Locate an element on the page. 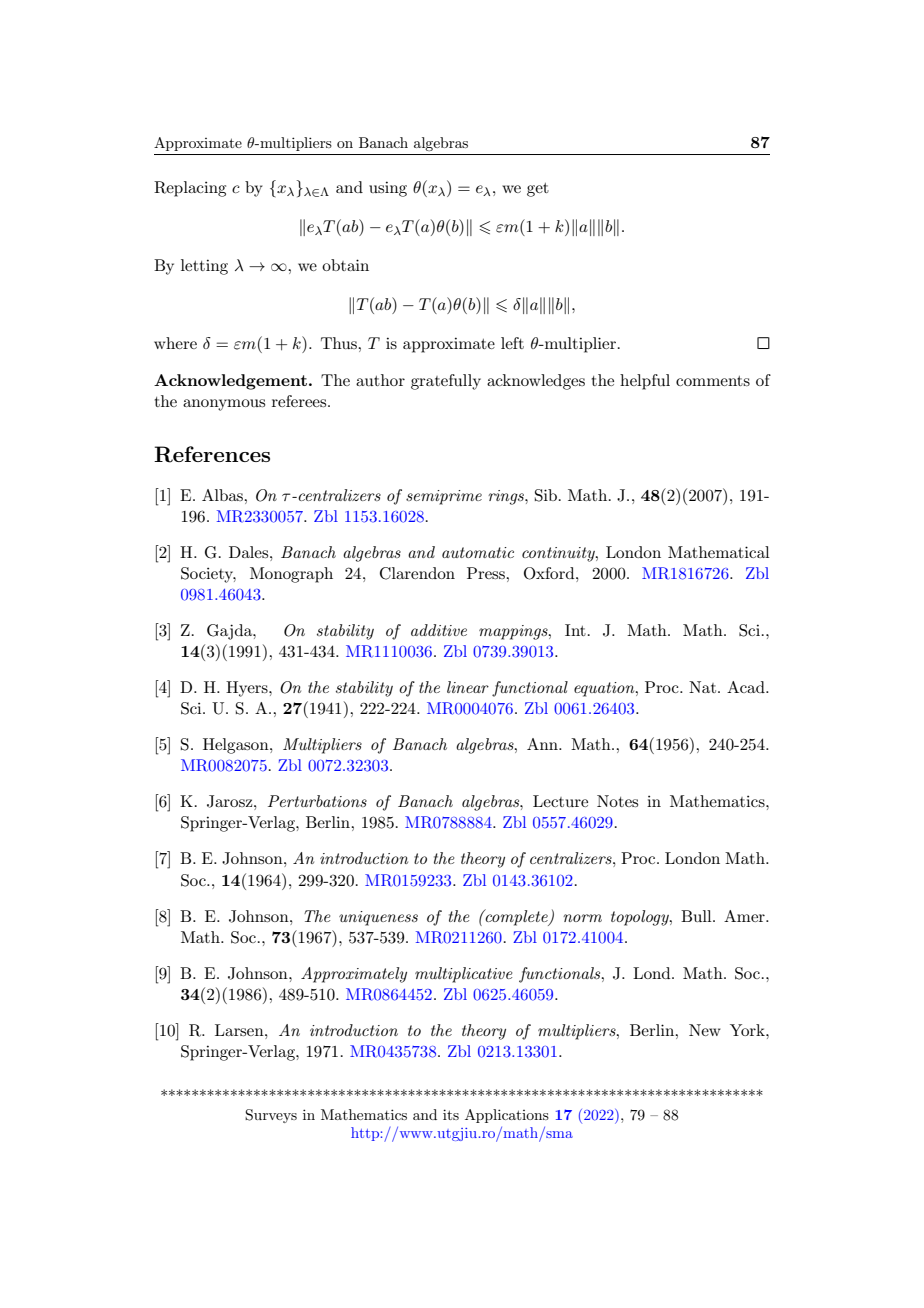 The image size is (924, 1308). Society is located at coordinates (208, 575).
